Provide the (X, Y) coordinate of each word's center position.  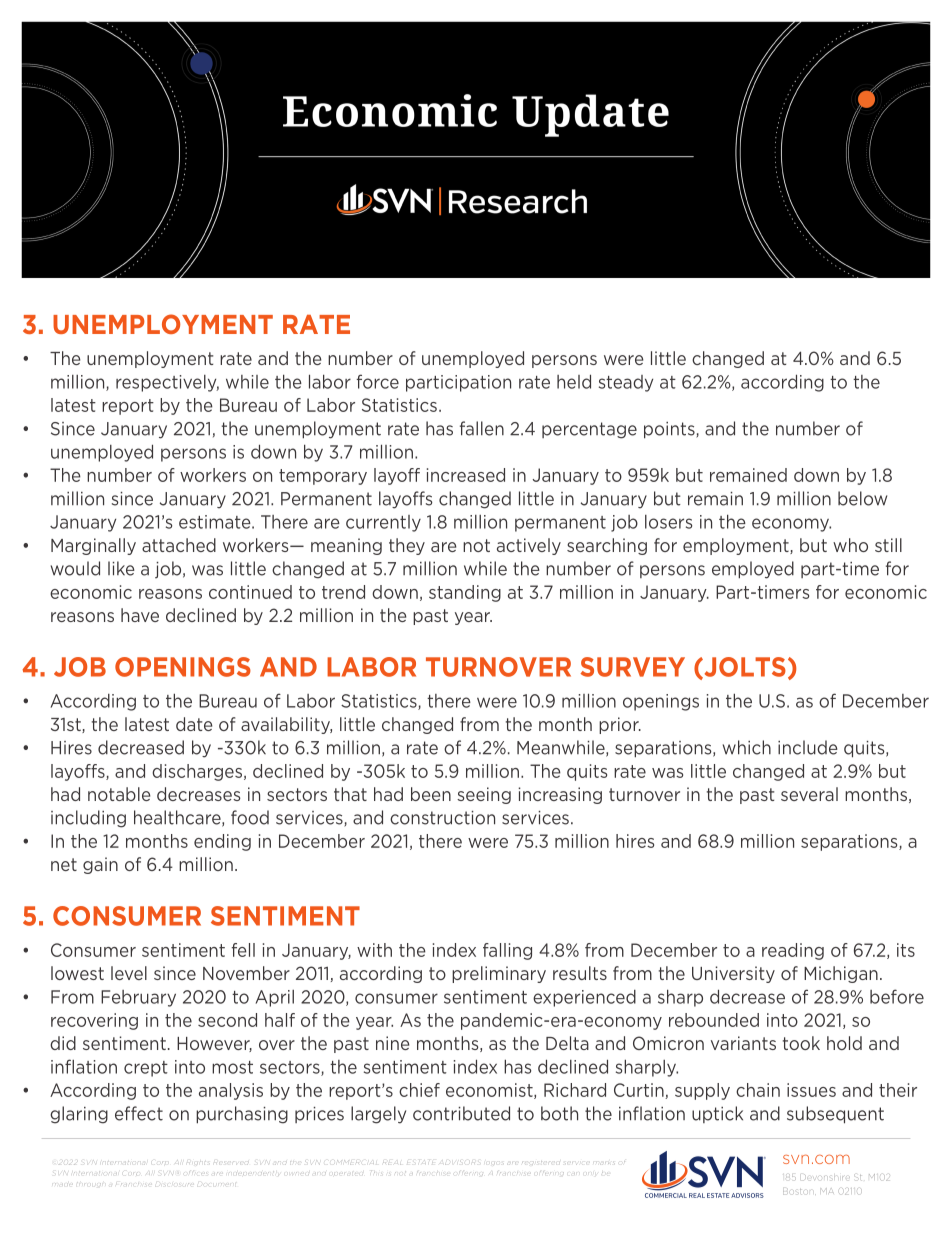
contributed (461, 1113)
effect (139, 1113)
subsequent (835, 1115)
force (377, 381)
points (670, 430)
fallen (482, 428)
